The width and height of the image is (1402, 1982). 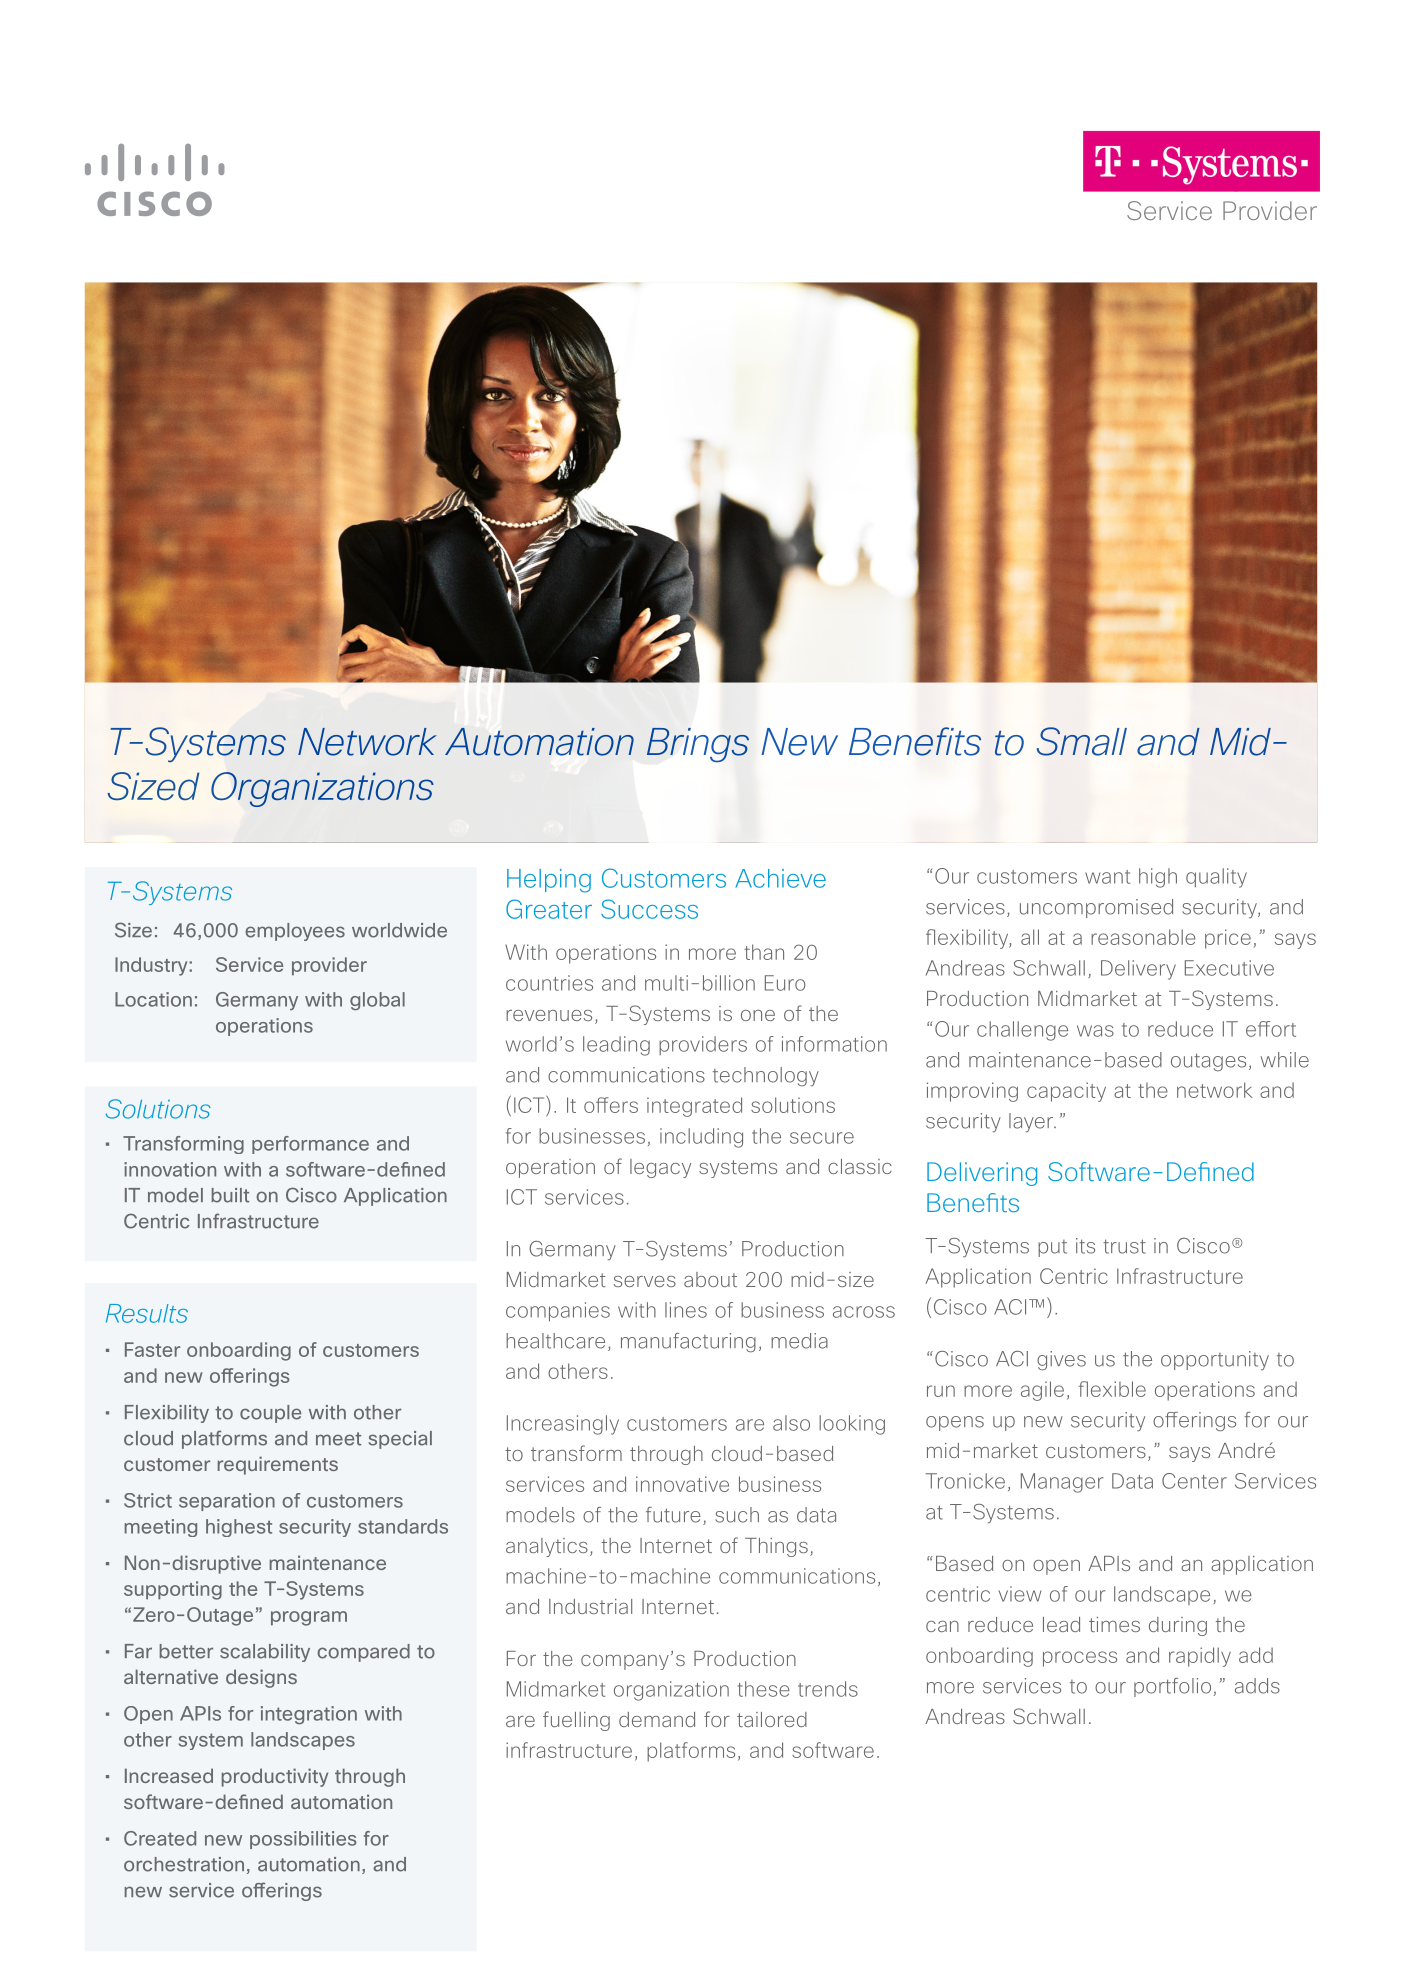 What do you see at coordinates (698, 745) in the image?
I see `Brings` at bounding box center [698, 745].
